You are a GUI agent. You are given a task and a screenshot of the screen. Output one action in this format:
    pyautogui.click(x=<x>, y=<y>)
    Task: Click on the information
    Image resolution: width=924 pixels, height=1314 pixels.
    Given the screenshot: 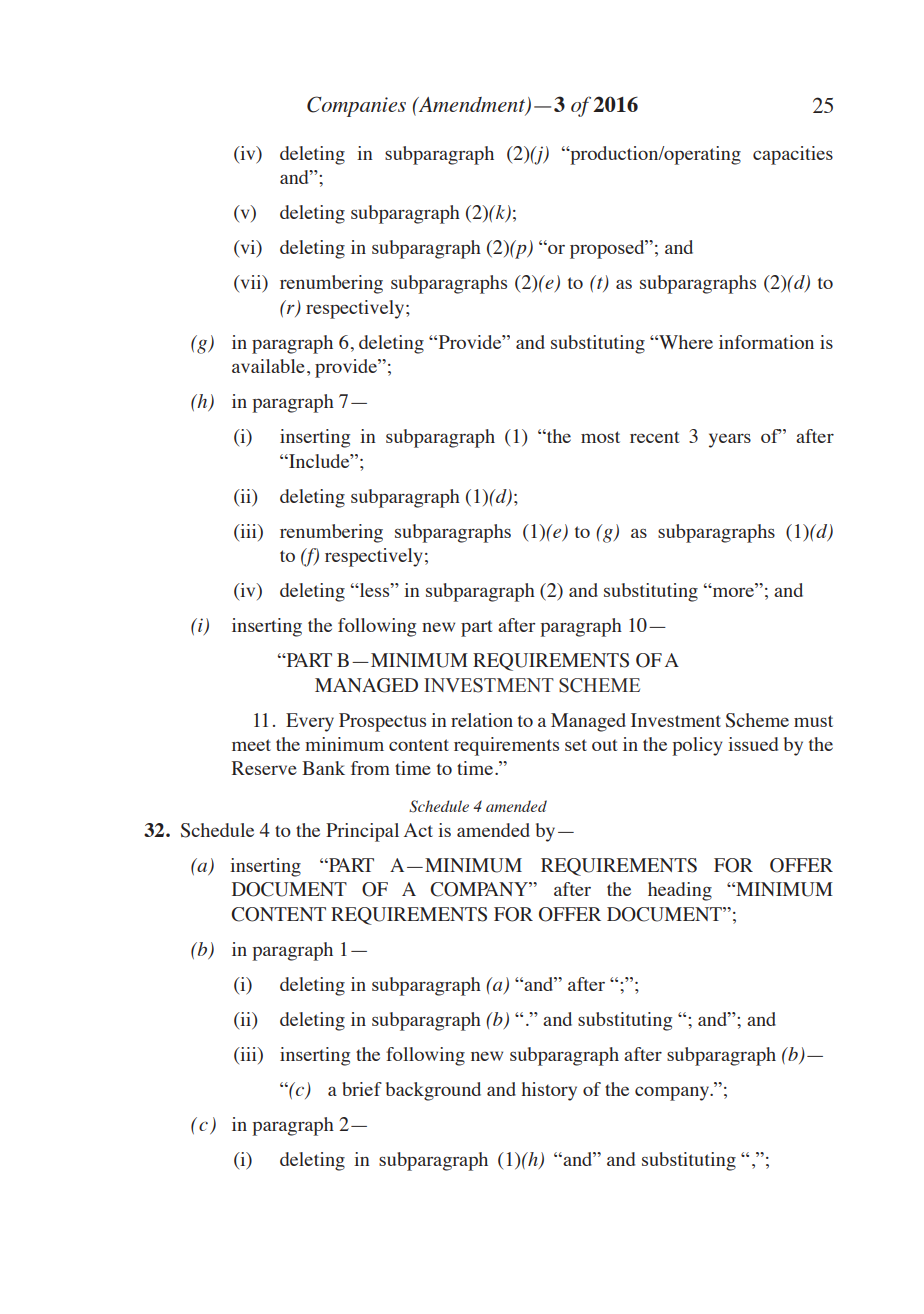 What is the action you would take?
    pyautogui.click(x=766, y=342)
